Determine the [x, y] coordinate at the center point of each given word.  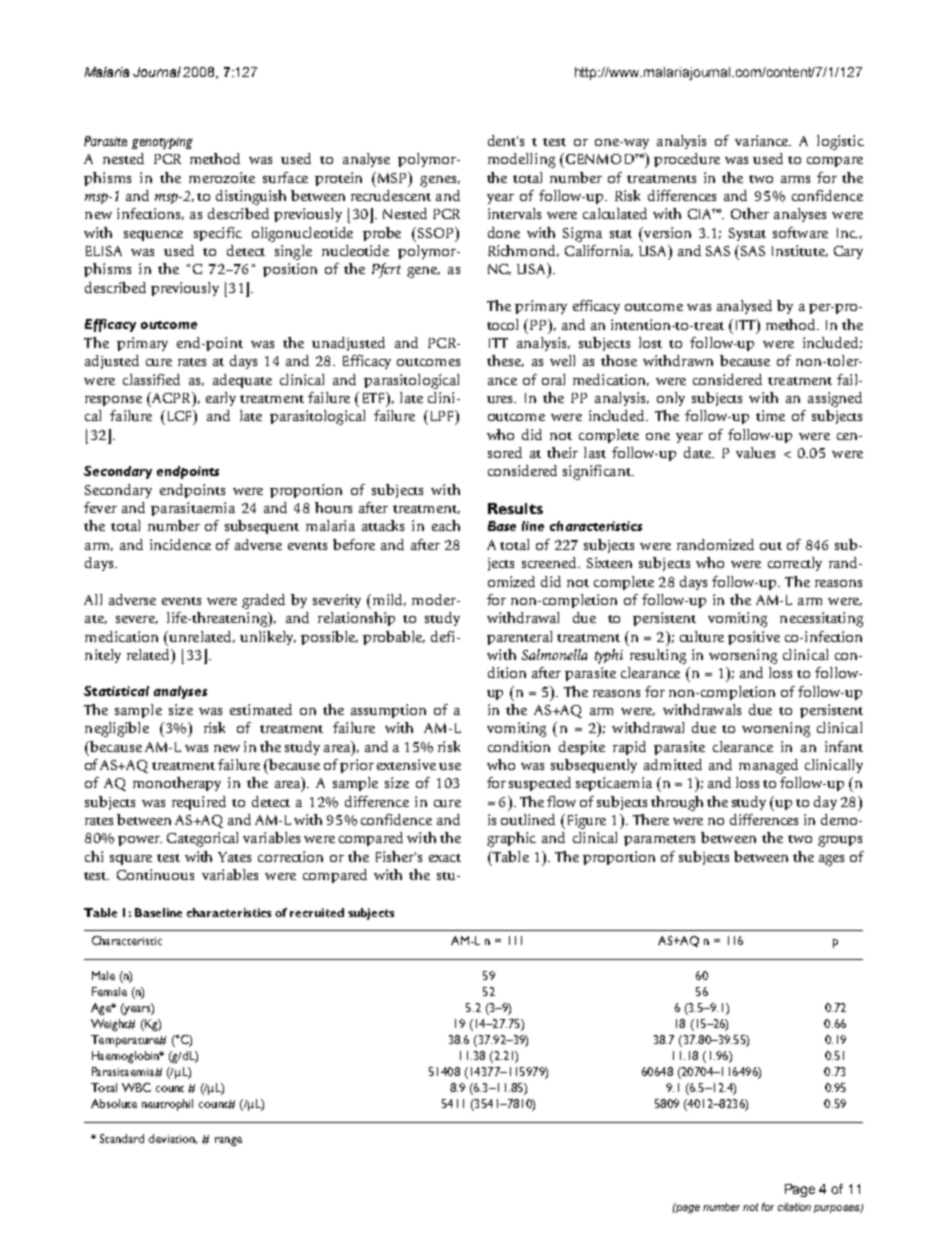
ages [831, 860]
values [755, 452]
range [228, 1141]
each [446, 525]
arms [795, 179]
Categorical [202, 839]
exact [445, 858]
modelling [521, 160]
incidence [180, 544]
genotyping [162, 143]
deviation [173, 1139]
